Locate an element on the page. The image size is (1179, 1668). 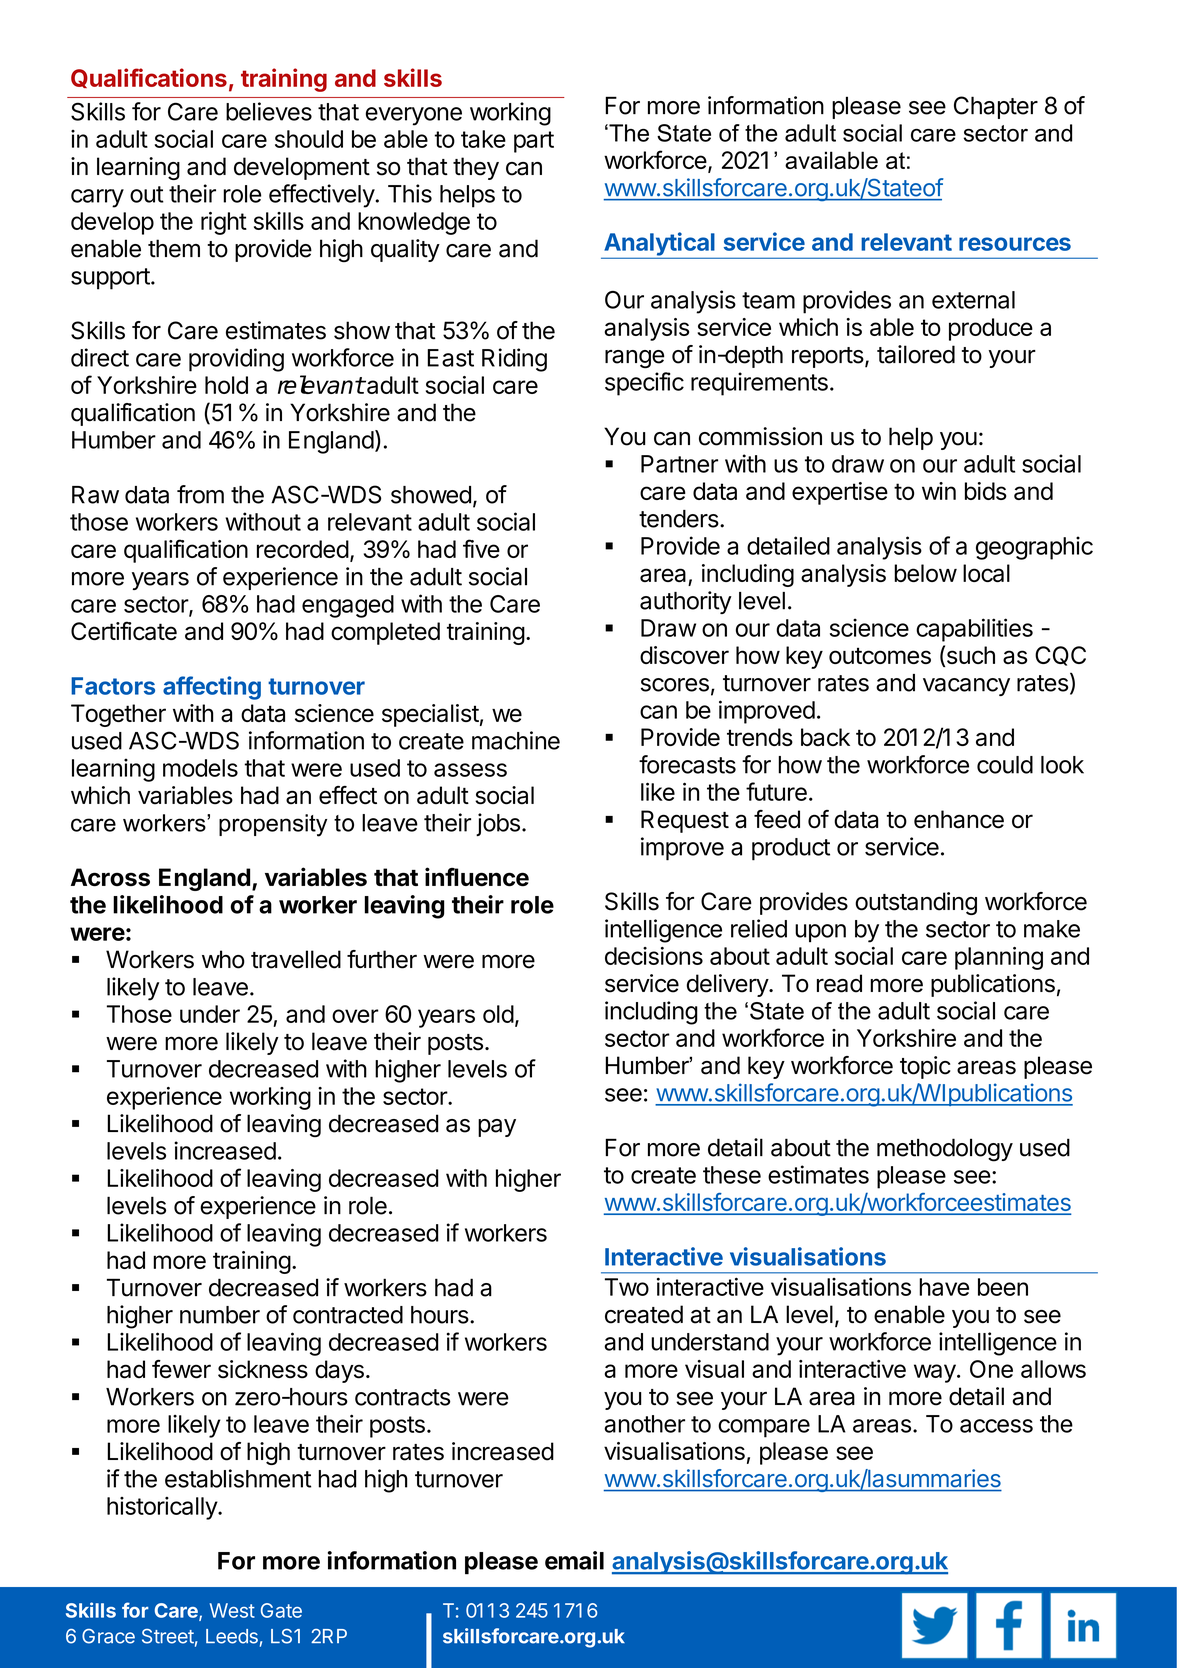
take is located at coordinates (483, 139).
